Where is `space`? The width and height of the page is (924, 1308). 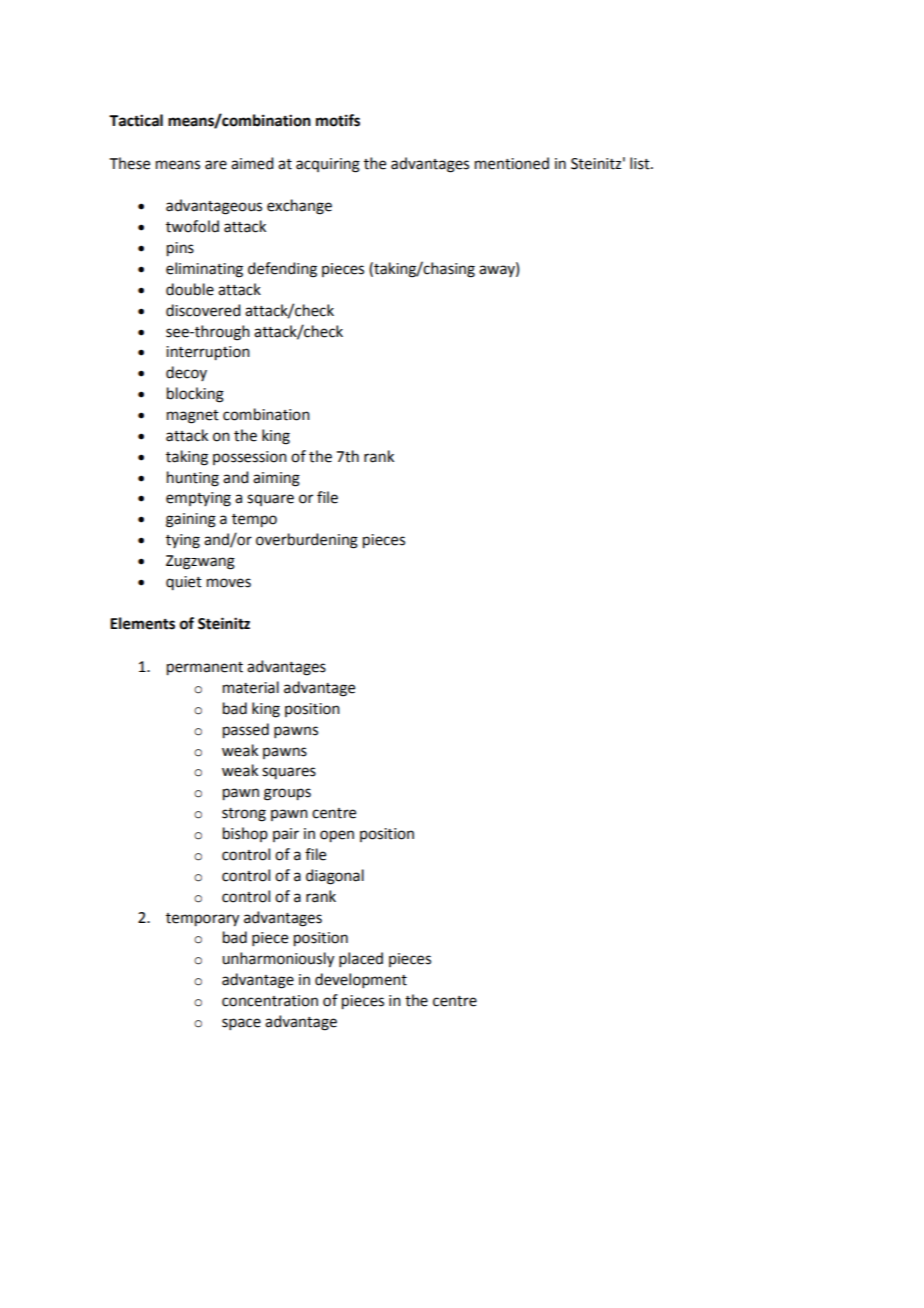 space is located at coordinates (241, 1024).
